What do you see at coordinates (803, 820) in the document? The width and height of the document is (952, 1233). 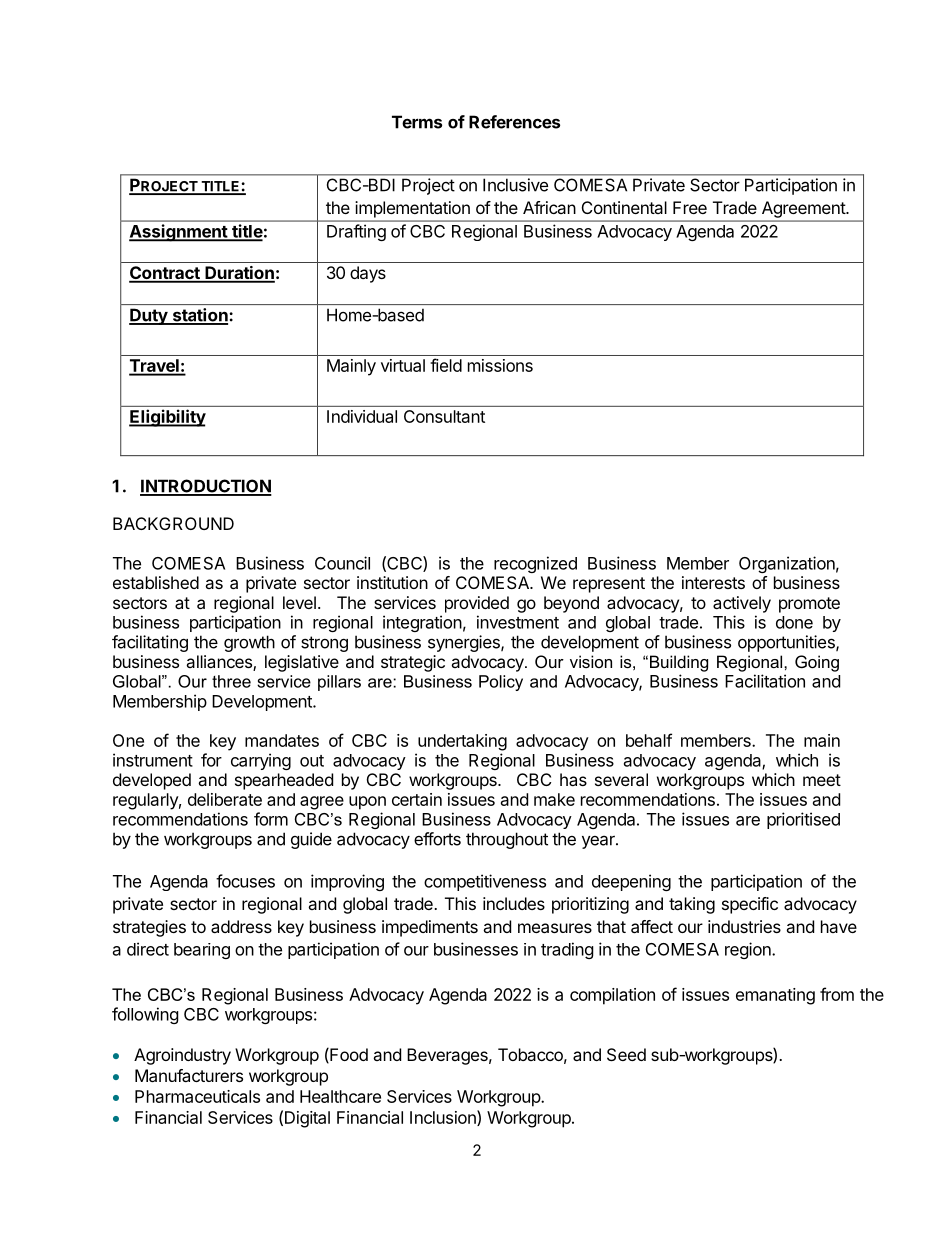 I see `prioritised` at bounding box center [803, 820].
